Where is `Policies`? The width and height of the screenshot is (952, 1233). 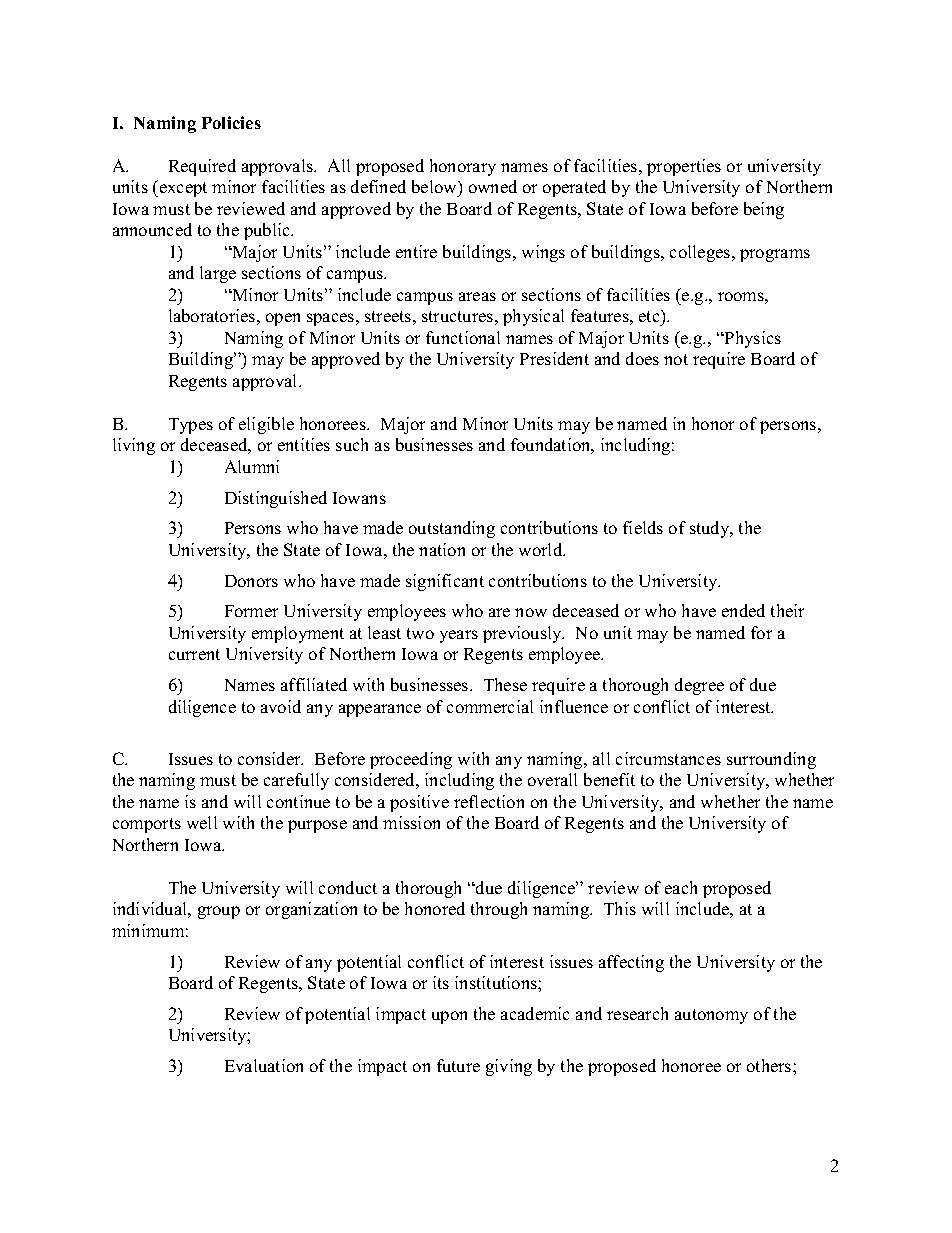
Policies is located at coordinates (231, 122).
